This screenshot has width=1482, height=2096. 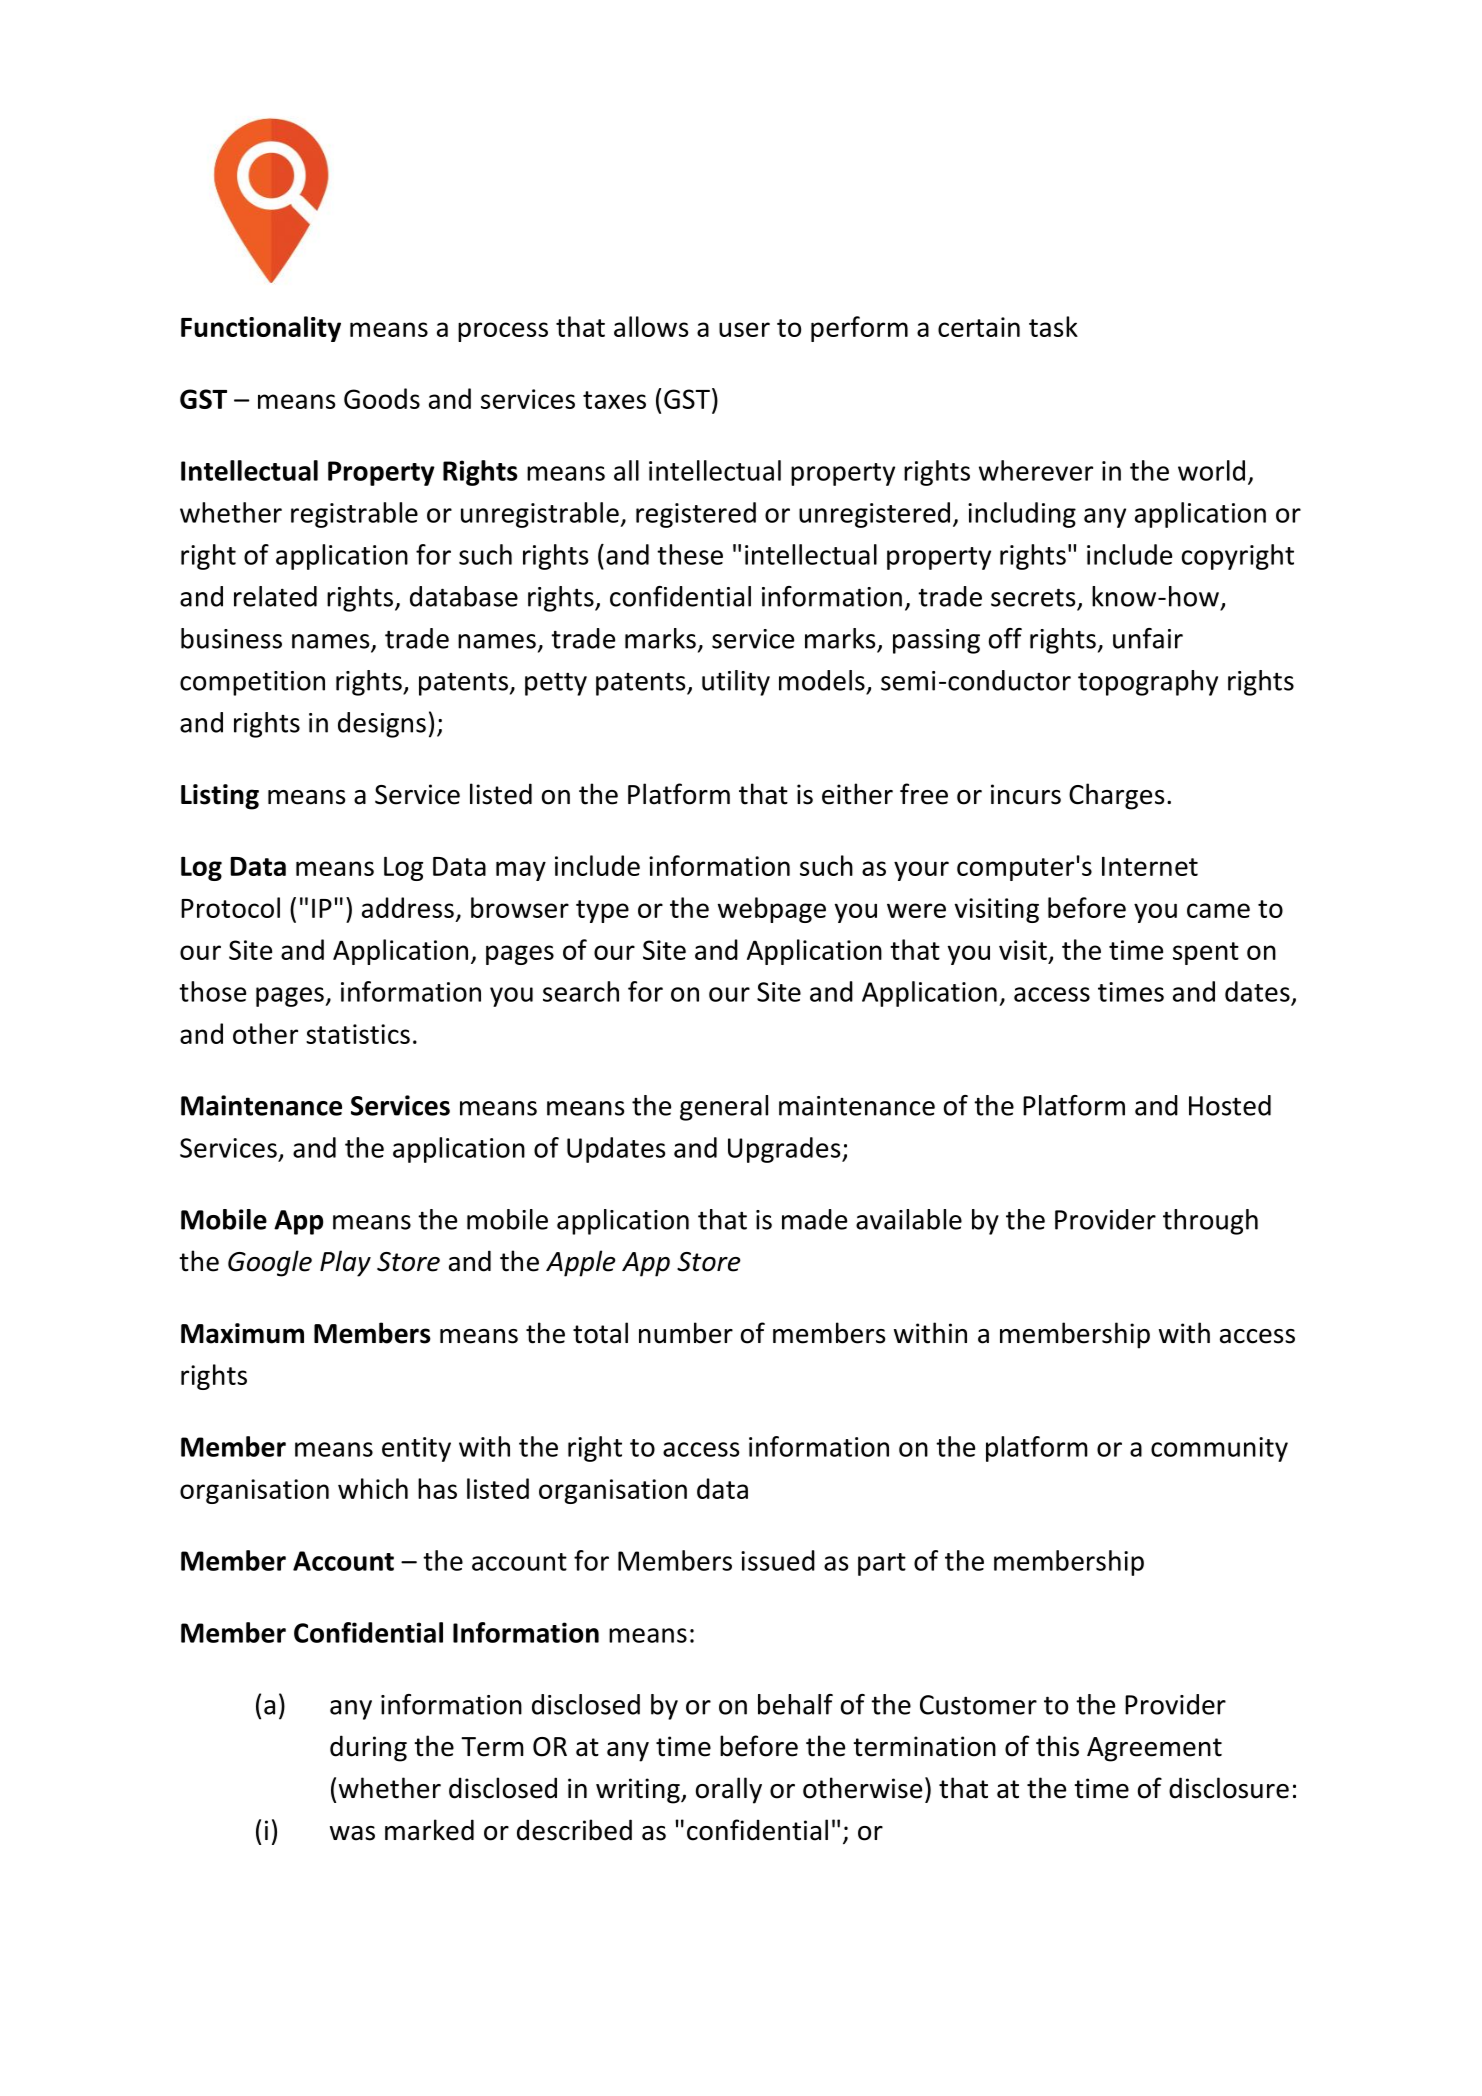 What do you see at coordinates (686, 1333) in the screenshot?
I see `number` at bounding box center [686, 1333].
